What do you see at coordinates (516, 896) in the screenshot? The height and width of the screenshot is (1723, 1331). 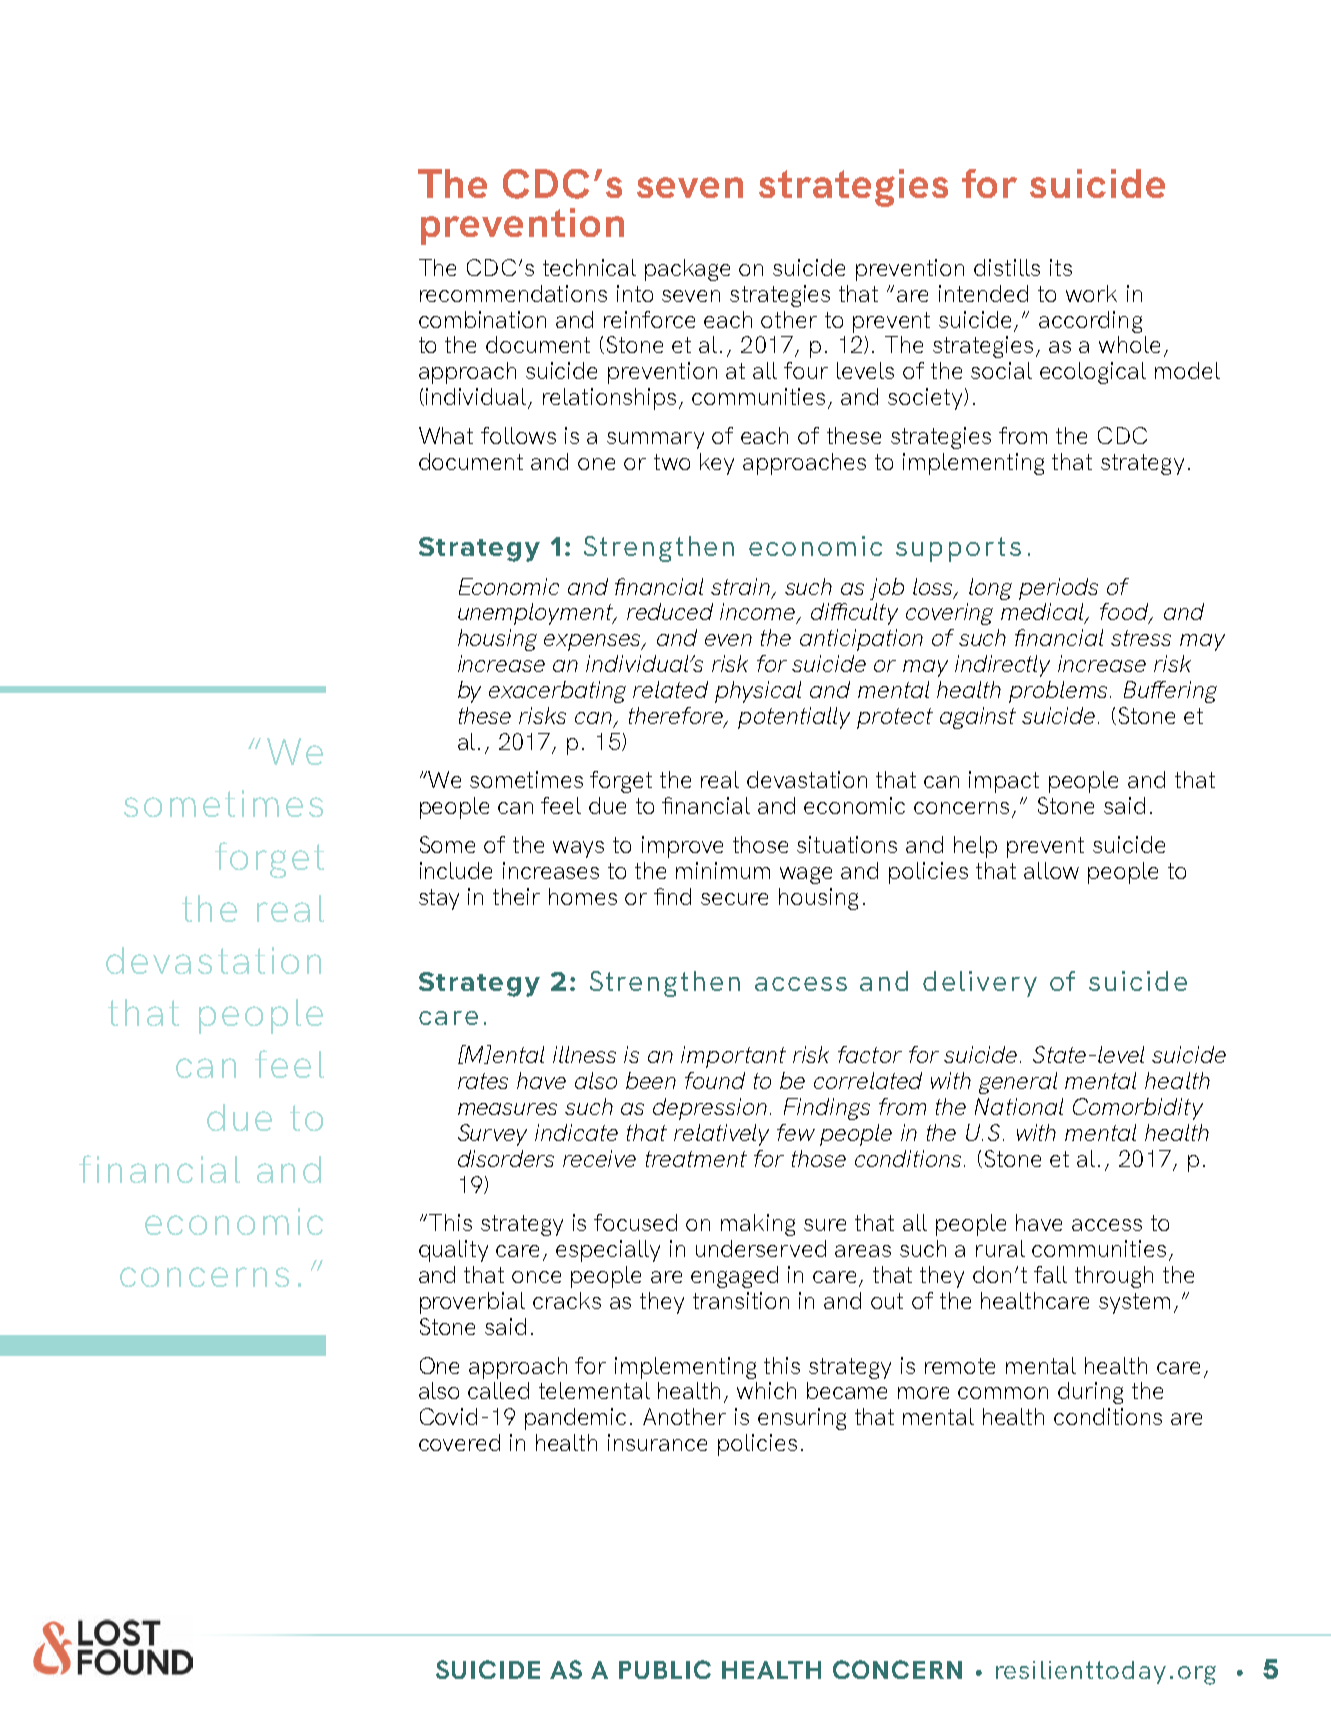 I see `their` at bounding box center [516, 896].
